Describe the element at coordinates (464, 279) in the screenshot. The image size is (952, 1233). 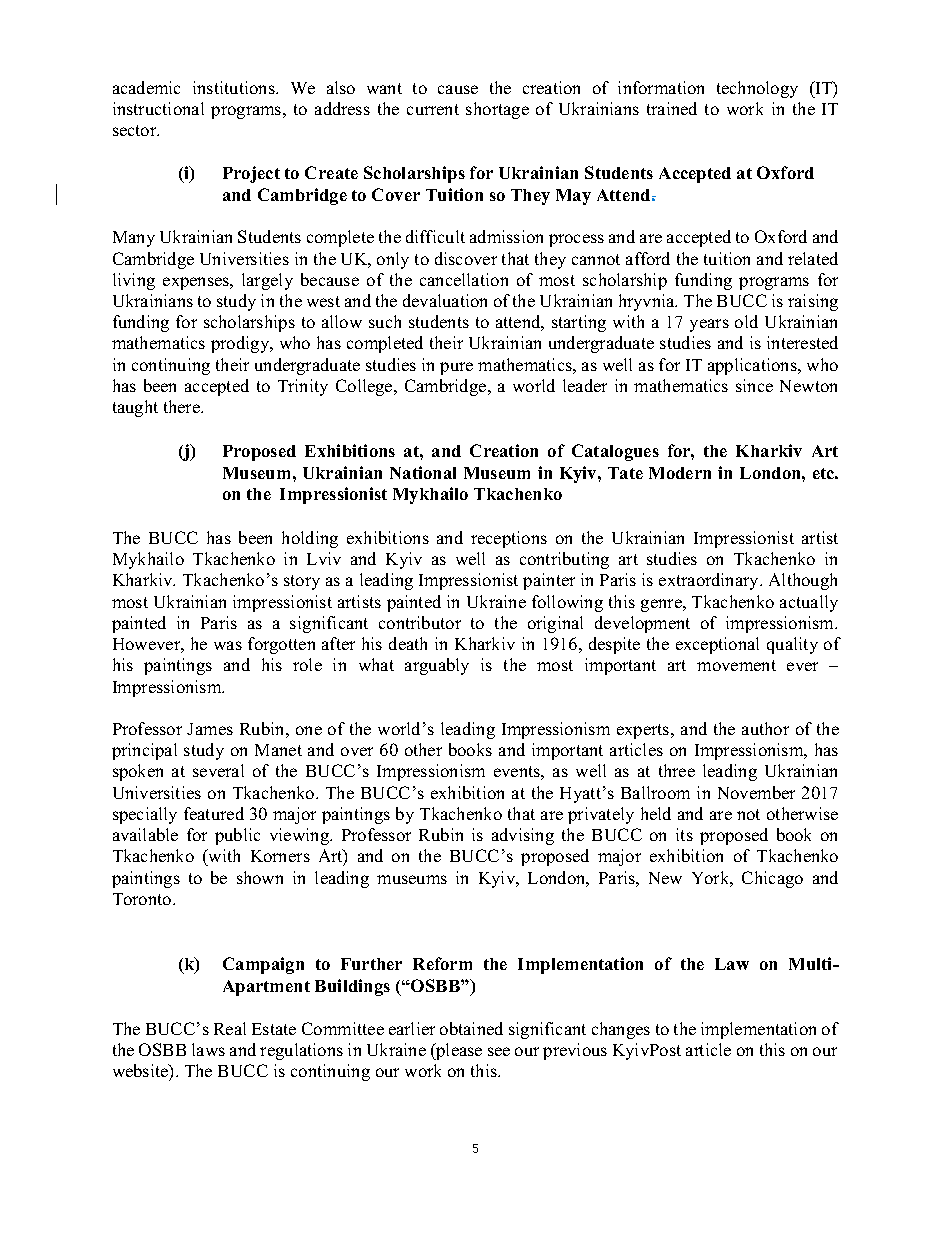
I see `cancellation` at that location.
